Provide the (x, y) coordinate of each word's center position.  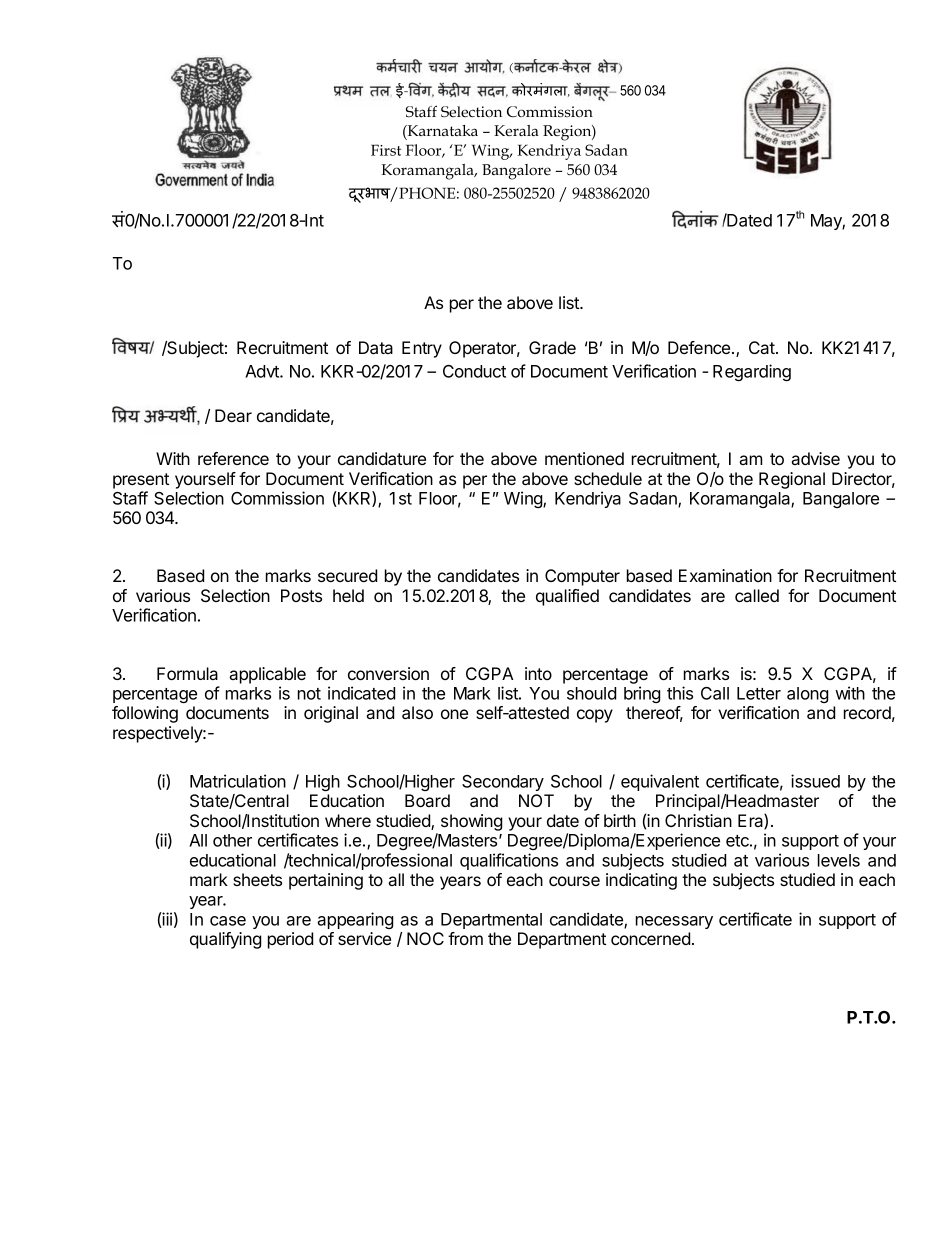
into (538, 673)
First (386, 150)
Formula (187, 673)
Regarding (752, 372)
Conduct (474, 371)
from (465, 938)
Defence (700, 347)
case (228, 921)
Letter (759, 693)
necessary (674, 922)
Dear (233, 415)
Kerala (516, 130)
